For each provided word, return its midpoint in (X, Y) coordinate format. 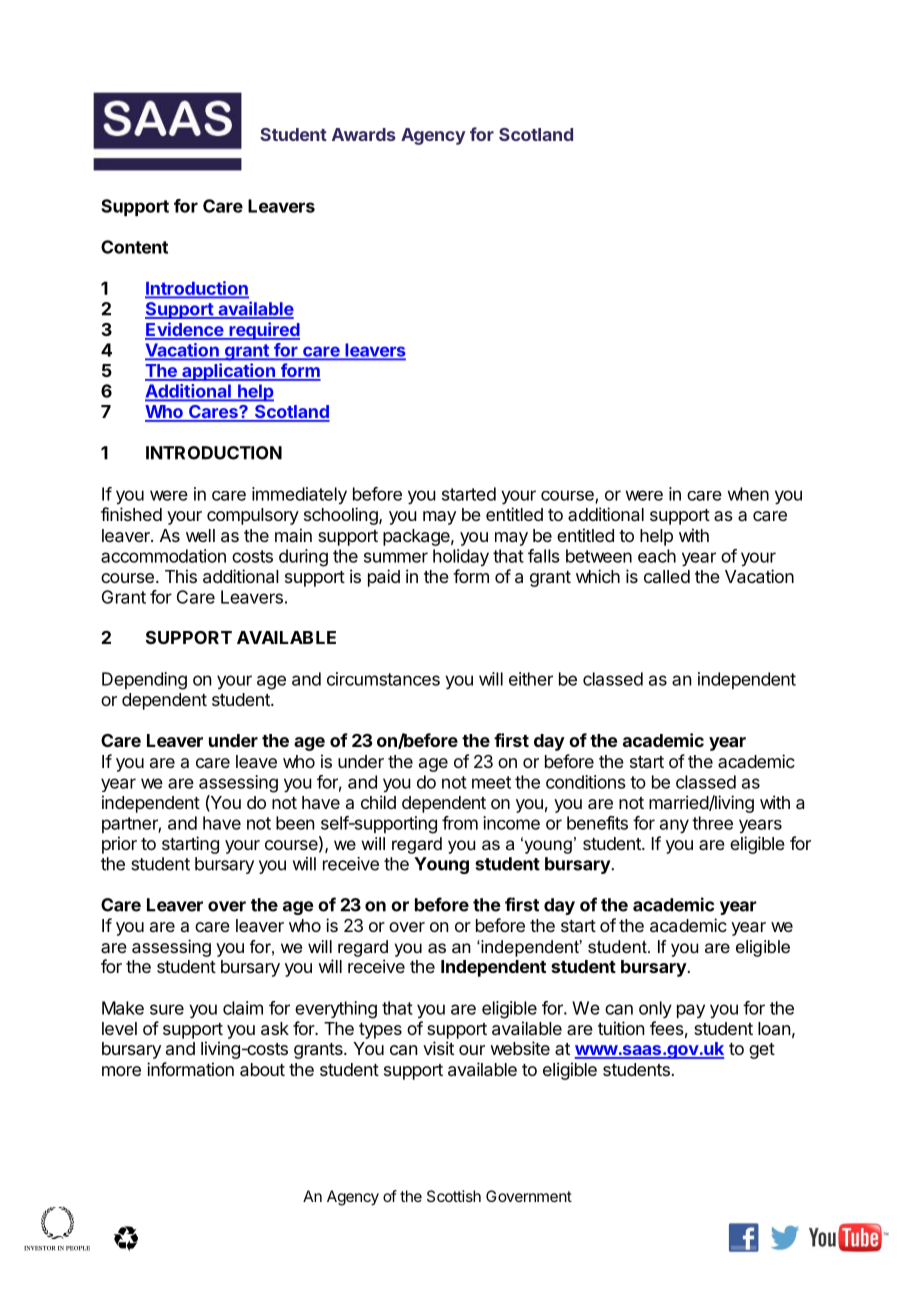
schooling (342, 516)
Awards (364, 134)
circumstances (383, 679)
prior (119, 845)
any (674, 826)
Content (134, 247)
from (460, 823)
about (262, 1070)
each (657, 556)
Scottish (454, 1196)
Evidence (185, 330)
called (667, 576)
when (748, 494)
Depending (144, 681)
